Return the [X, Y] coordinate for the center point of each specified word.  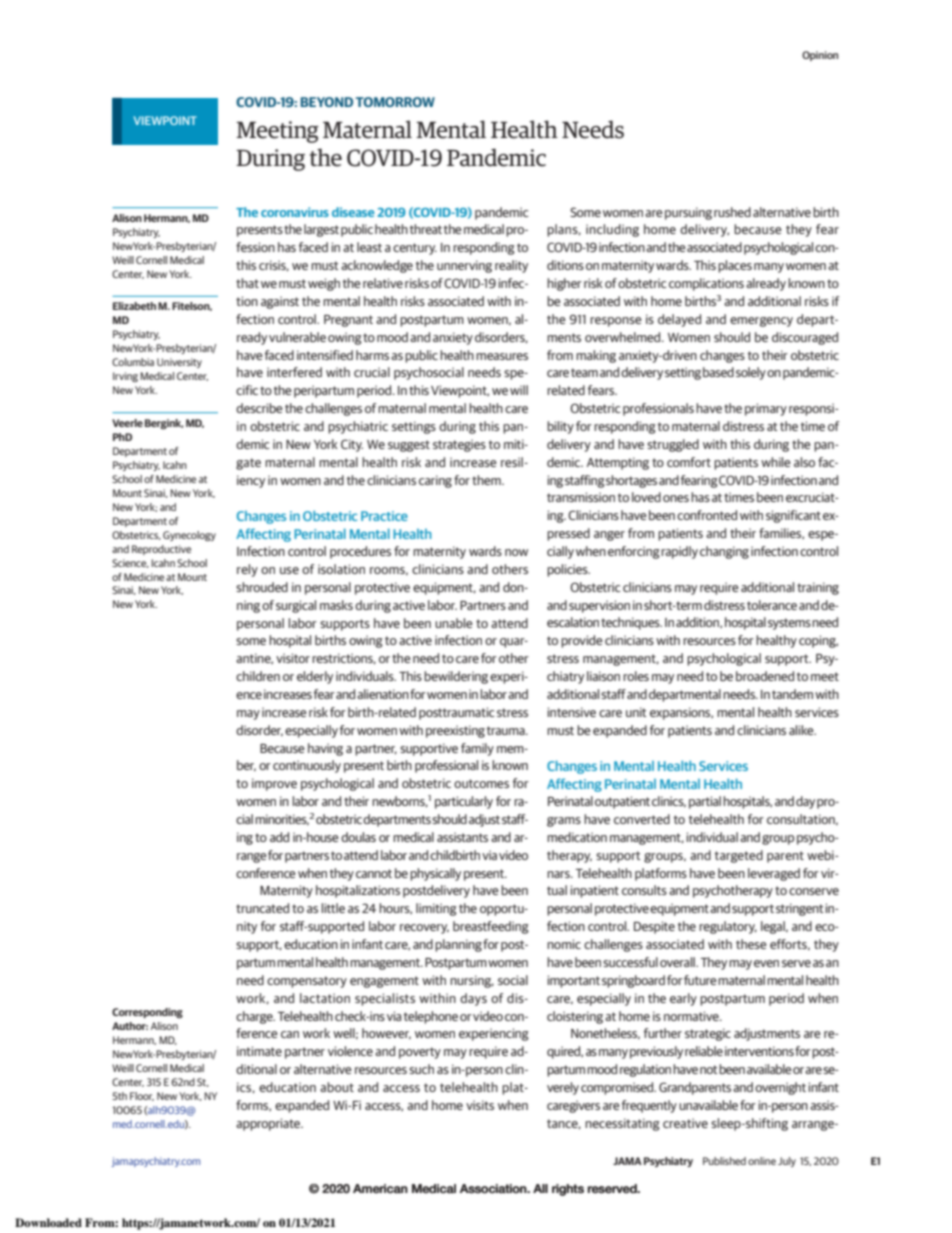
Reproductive [161, 550]
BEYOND [327, 102]
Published [724, 1161]
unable [454, 623]
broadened [765, 676]
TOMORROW [395, 102]
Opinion [820, 56]
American [380, 1189]
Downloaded [48, 1222]
